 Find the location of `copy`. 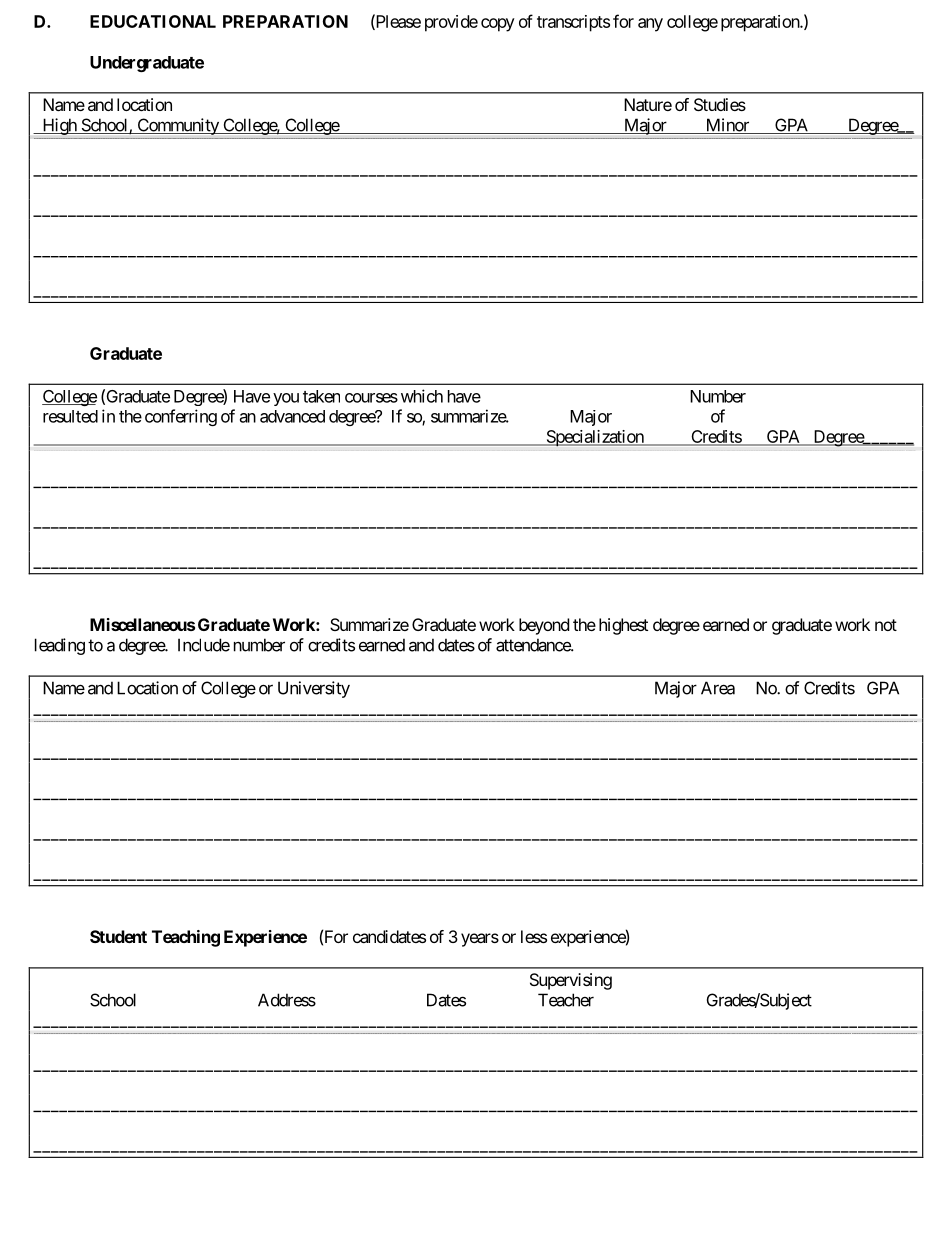

copy is located at coordinates (498, 25).
